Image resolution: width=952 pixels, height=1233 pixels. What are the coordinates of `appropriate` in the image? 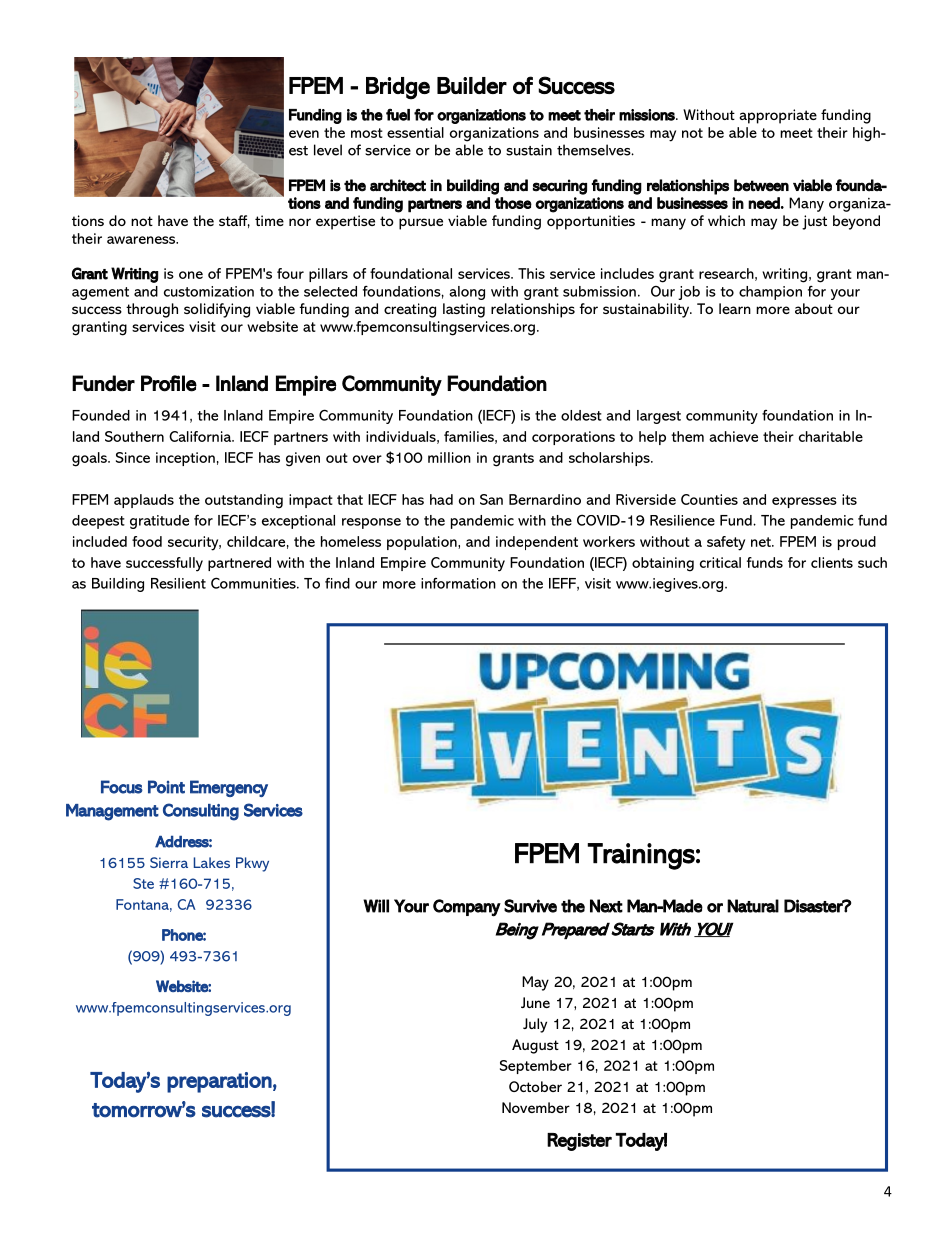 It's located at (778, 116).
